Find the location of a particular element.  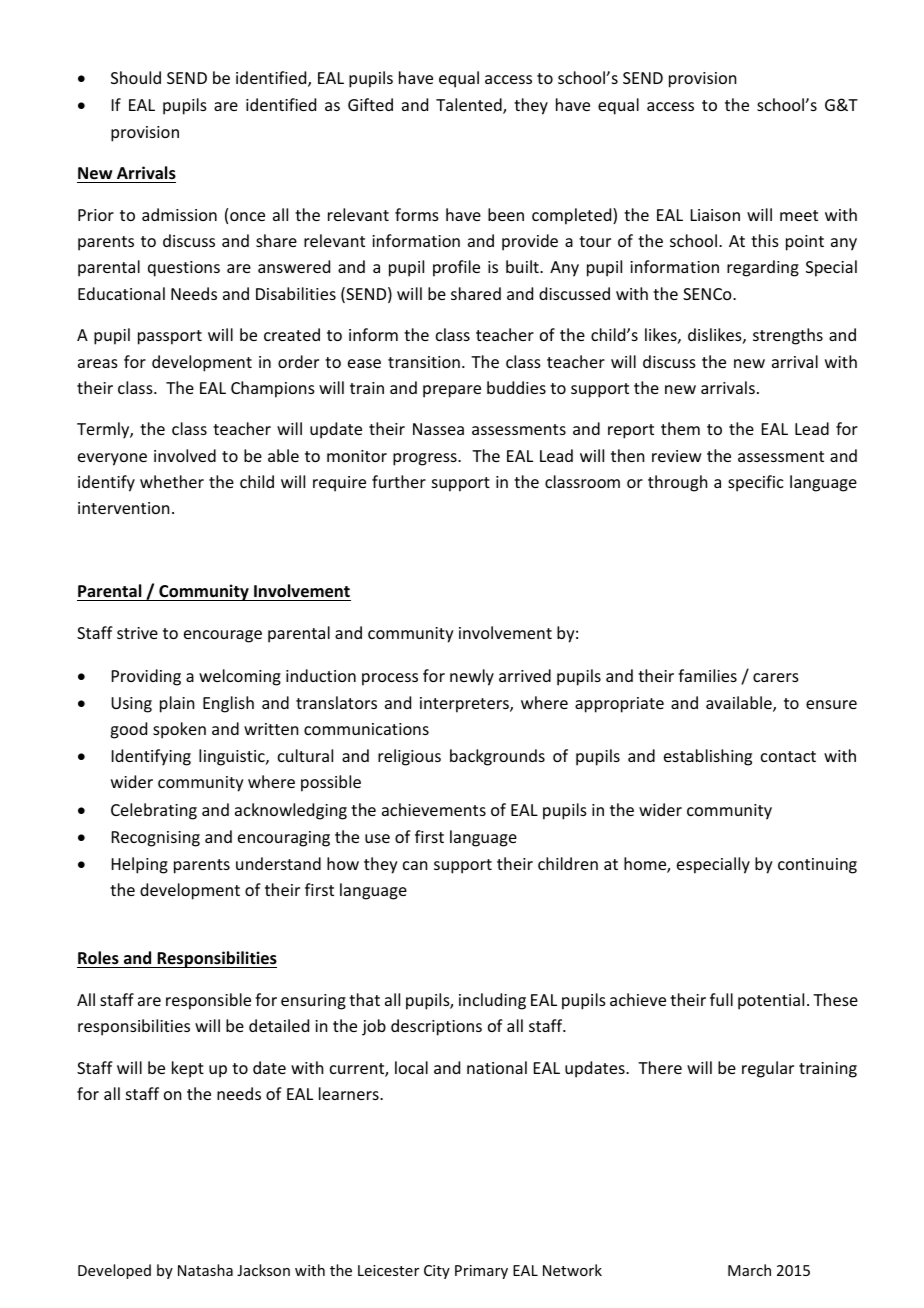

Liaison is located at coordinates (715, 215).
